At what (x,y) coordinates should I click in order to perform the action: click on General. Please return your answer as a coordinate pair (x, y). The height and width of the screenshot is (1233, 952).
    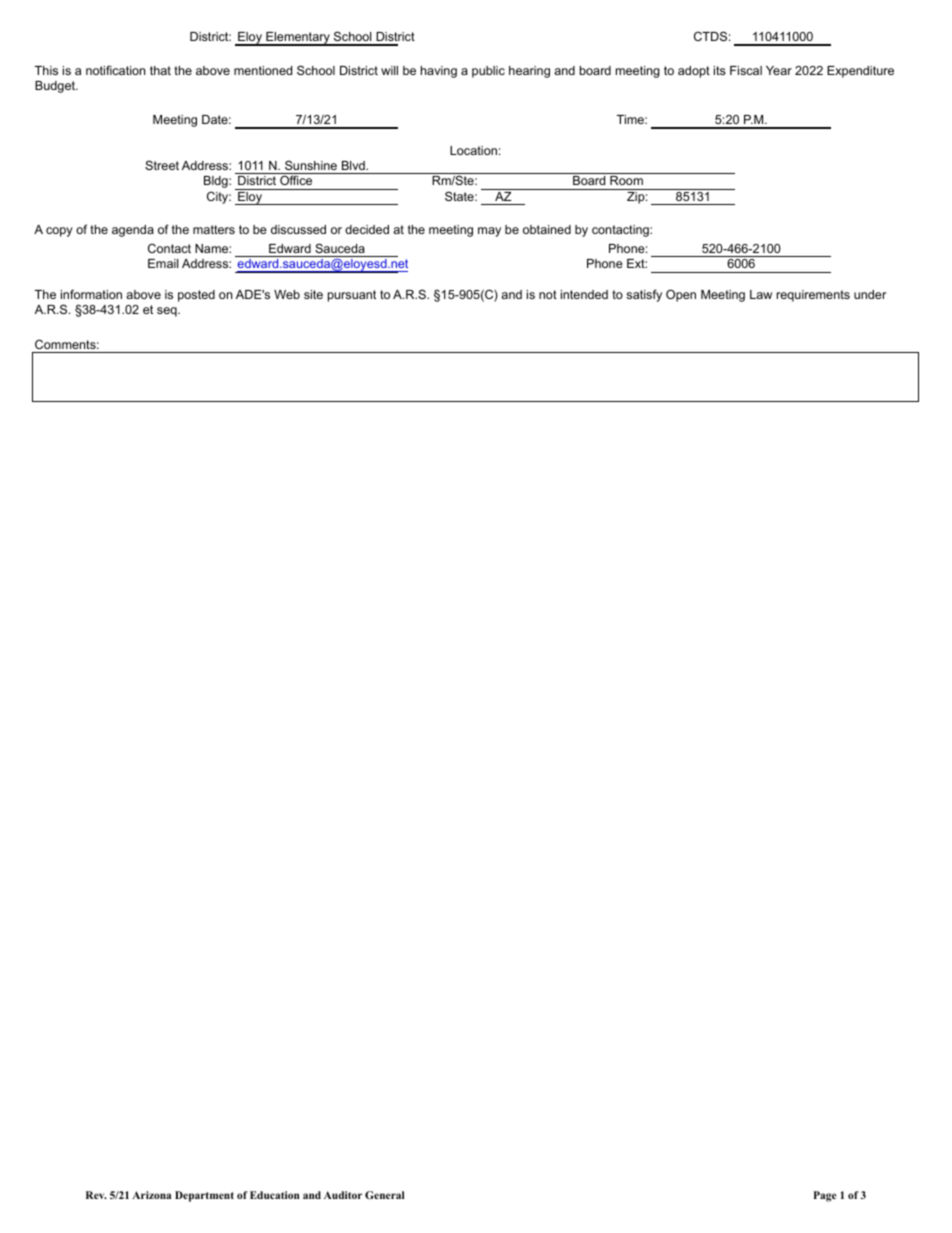
    Looking at the image, I should click on (384, 1195).
